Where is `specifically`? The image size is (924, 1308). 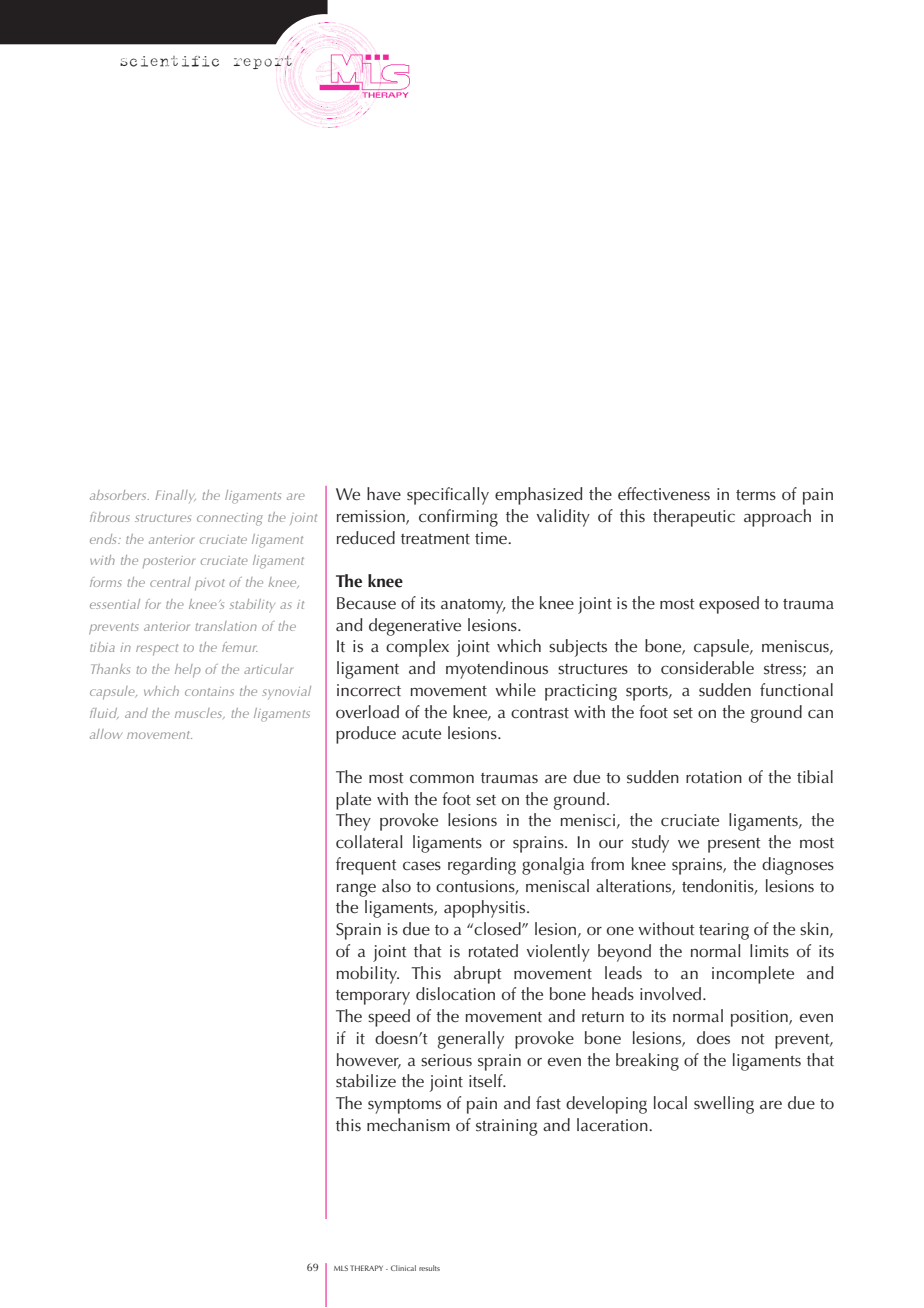 specifically is located at coordinates (448, 496).
